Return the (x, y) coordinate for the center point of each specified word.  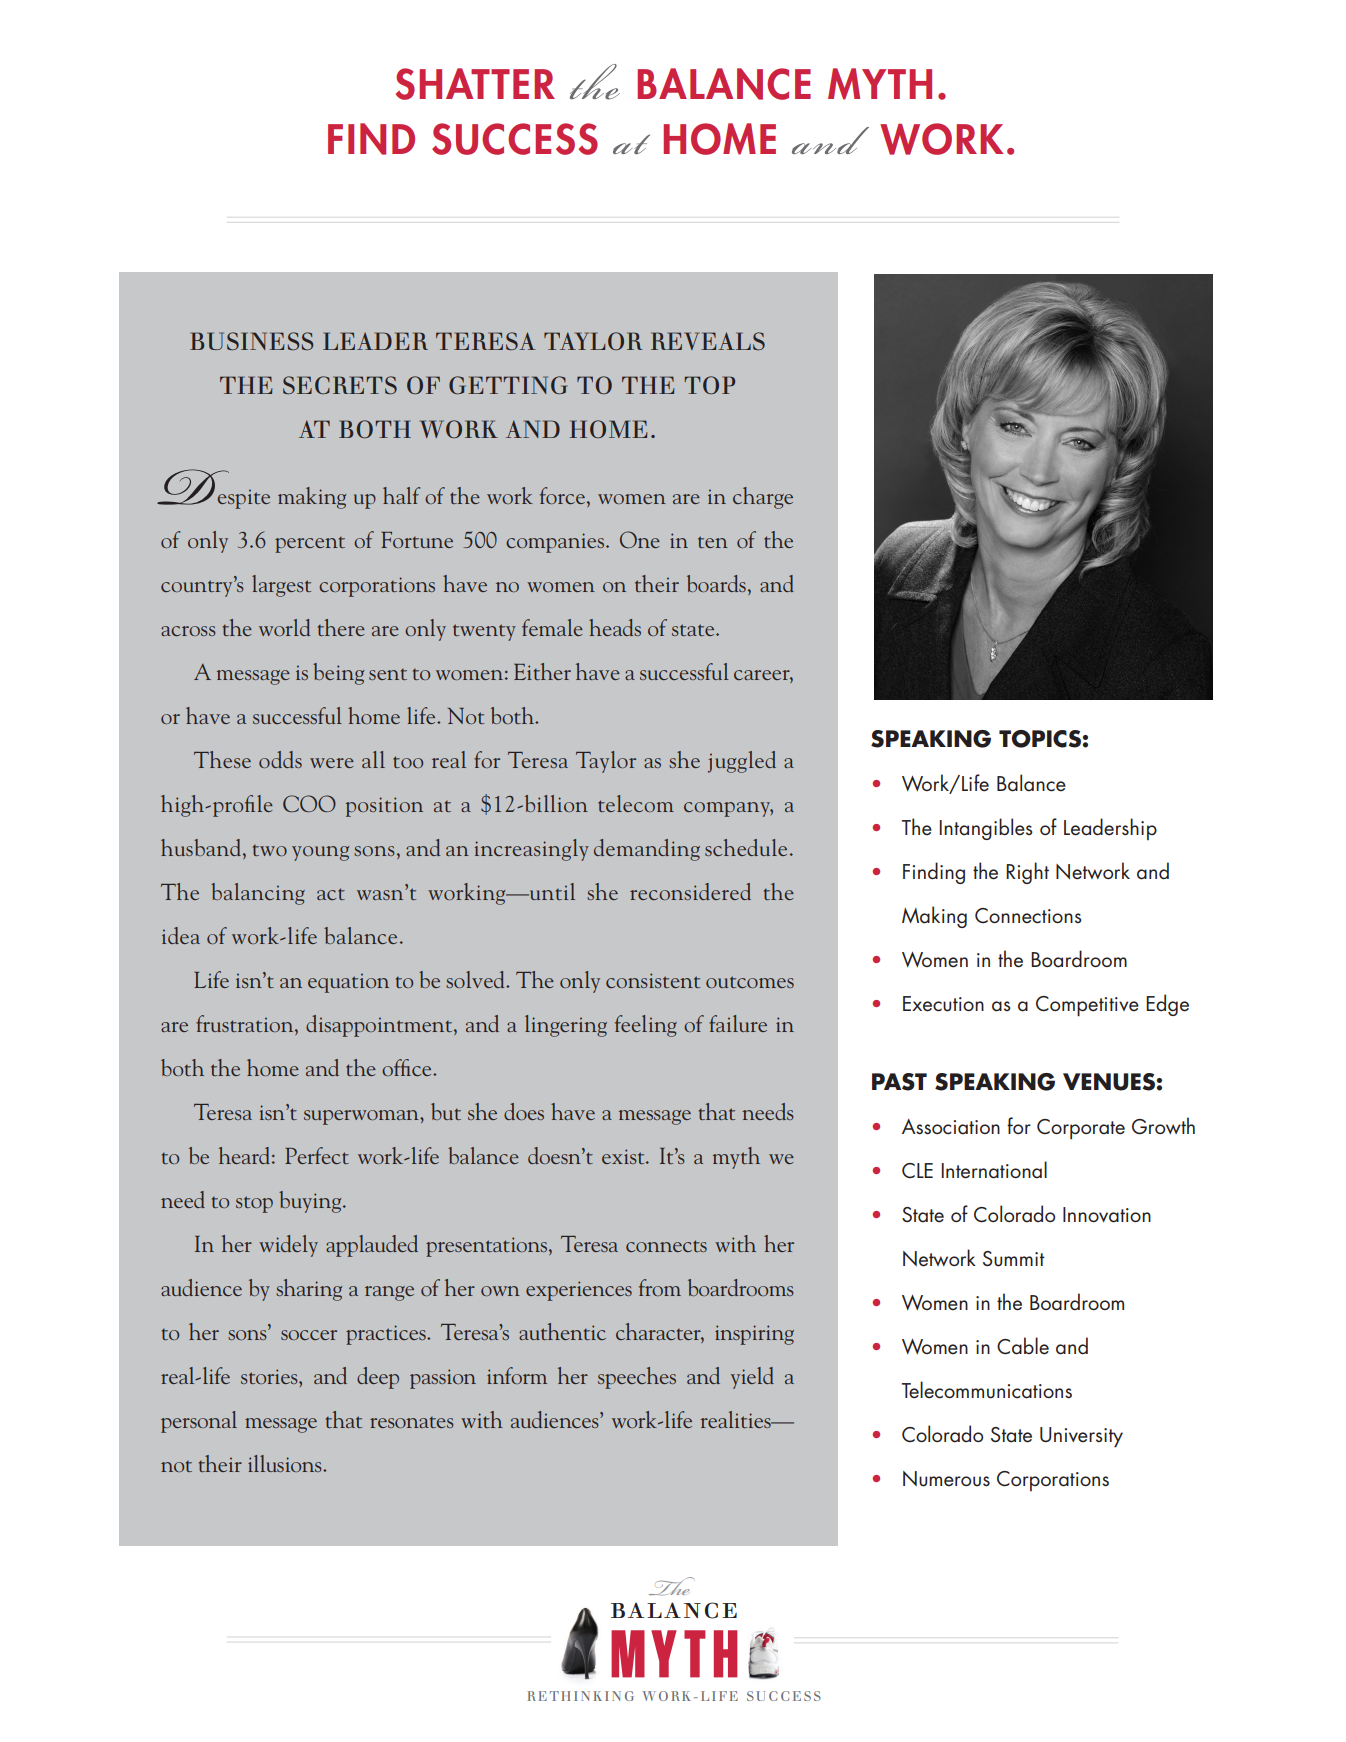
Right (1027, 873)
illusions (286, 1463)
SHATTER (475, 84)
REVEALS (708, 341)
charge (763, 498)
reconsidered (690, 891)
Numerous (946, 1479)
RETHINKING (581, 1696)
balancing (258, 894)
